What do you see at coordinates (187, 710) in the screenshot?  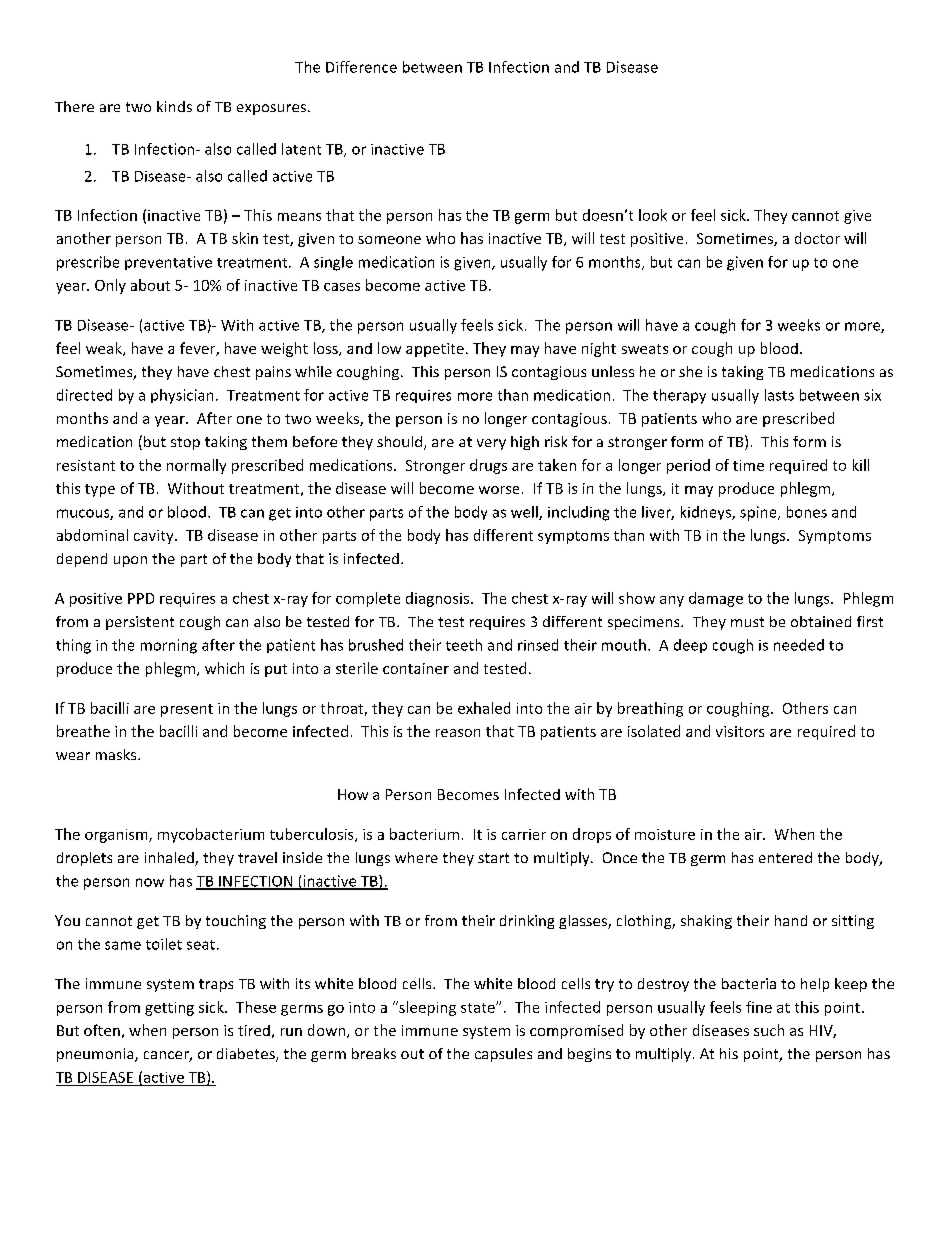 I see `present` at bounding box center [187, 710].
